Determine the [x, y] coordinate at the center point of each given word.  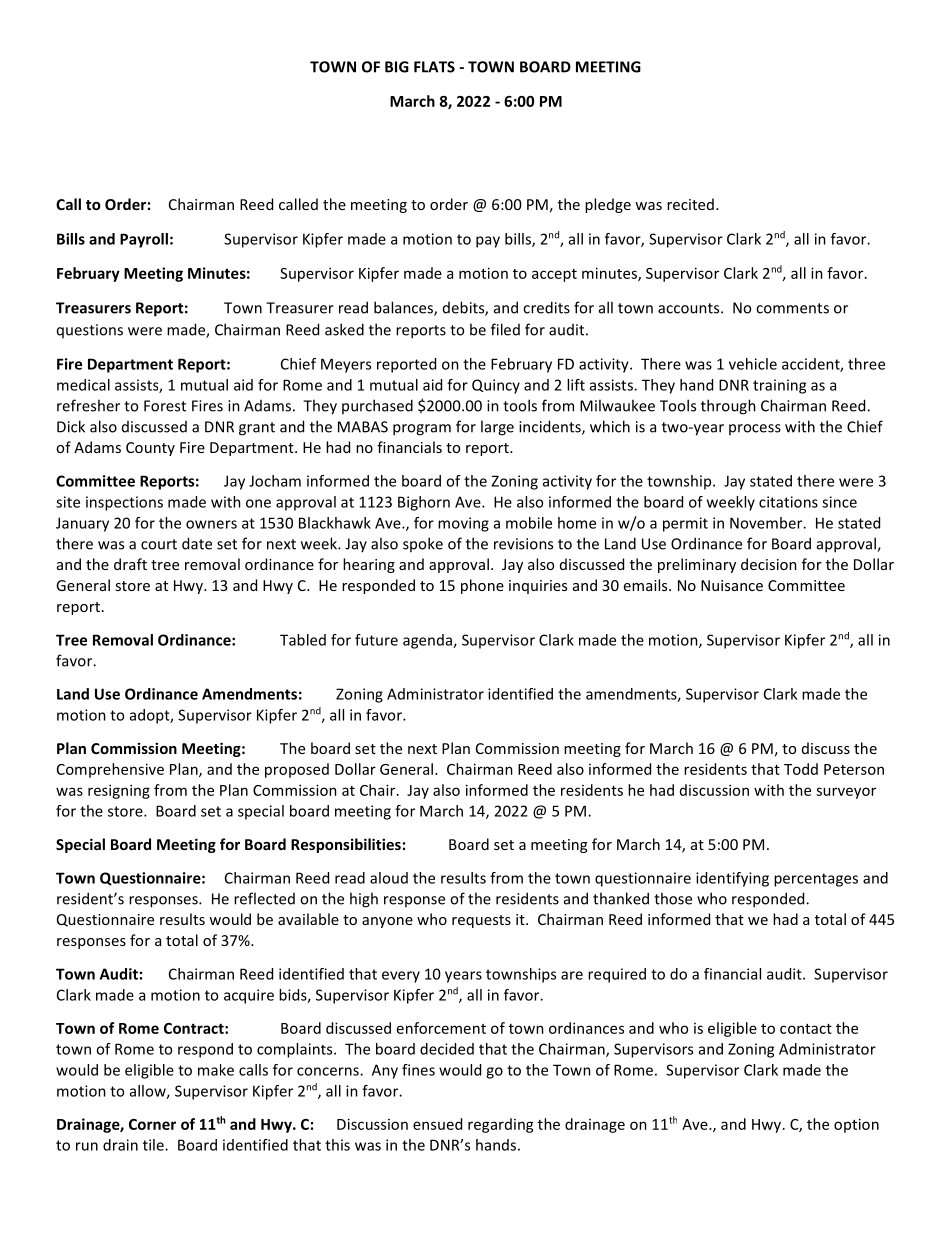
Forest [165, 406]
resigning [119, 791]
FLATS [434, 67]
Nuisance [732, 585]
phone [482, 586]
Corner [152, 1124]
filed [505, 329]
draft [130, 564]
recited [690, 204]
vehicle [753, 364]
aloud [389, 878]
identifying [732, 879]
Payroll [144, 240]
